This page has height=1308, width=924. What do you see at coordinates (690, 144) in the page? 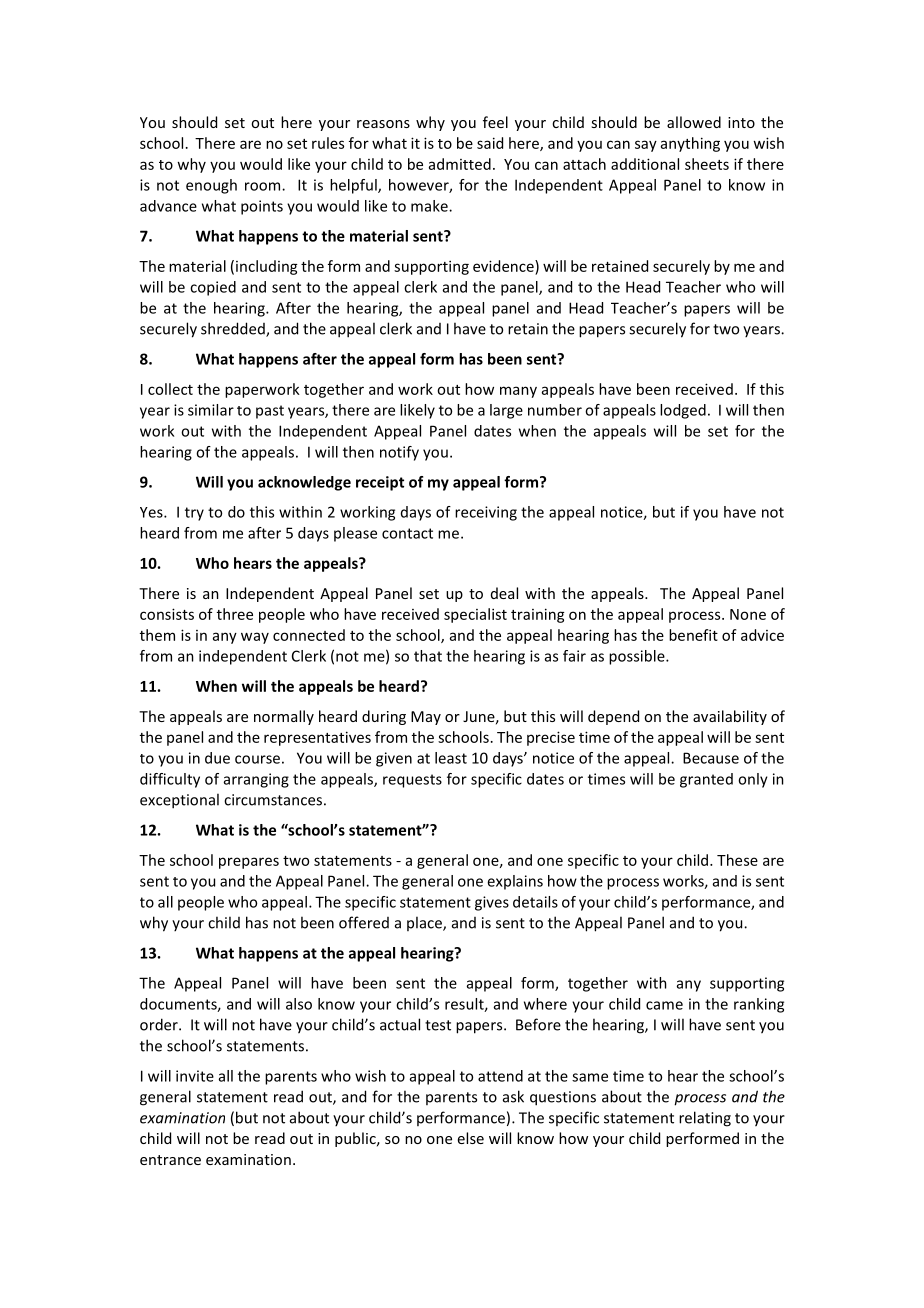
I see `anything` at bounding box center [690, 144].
